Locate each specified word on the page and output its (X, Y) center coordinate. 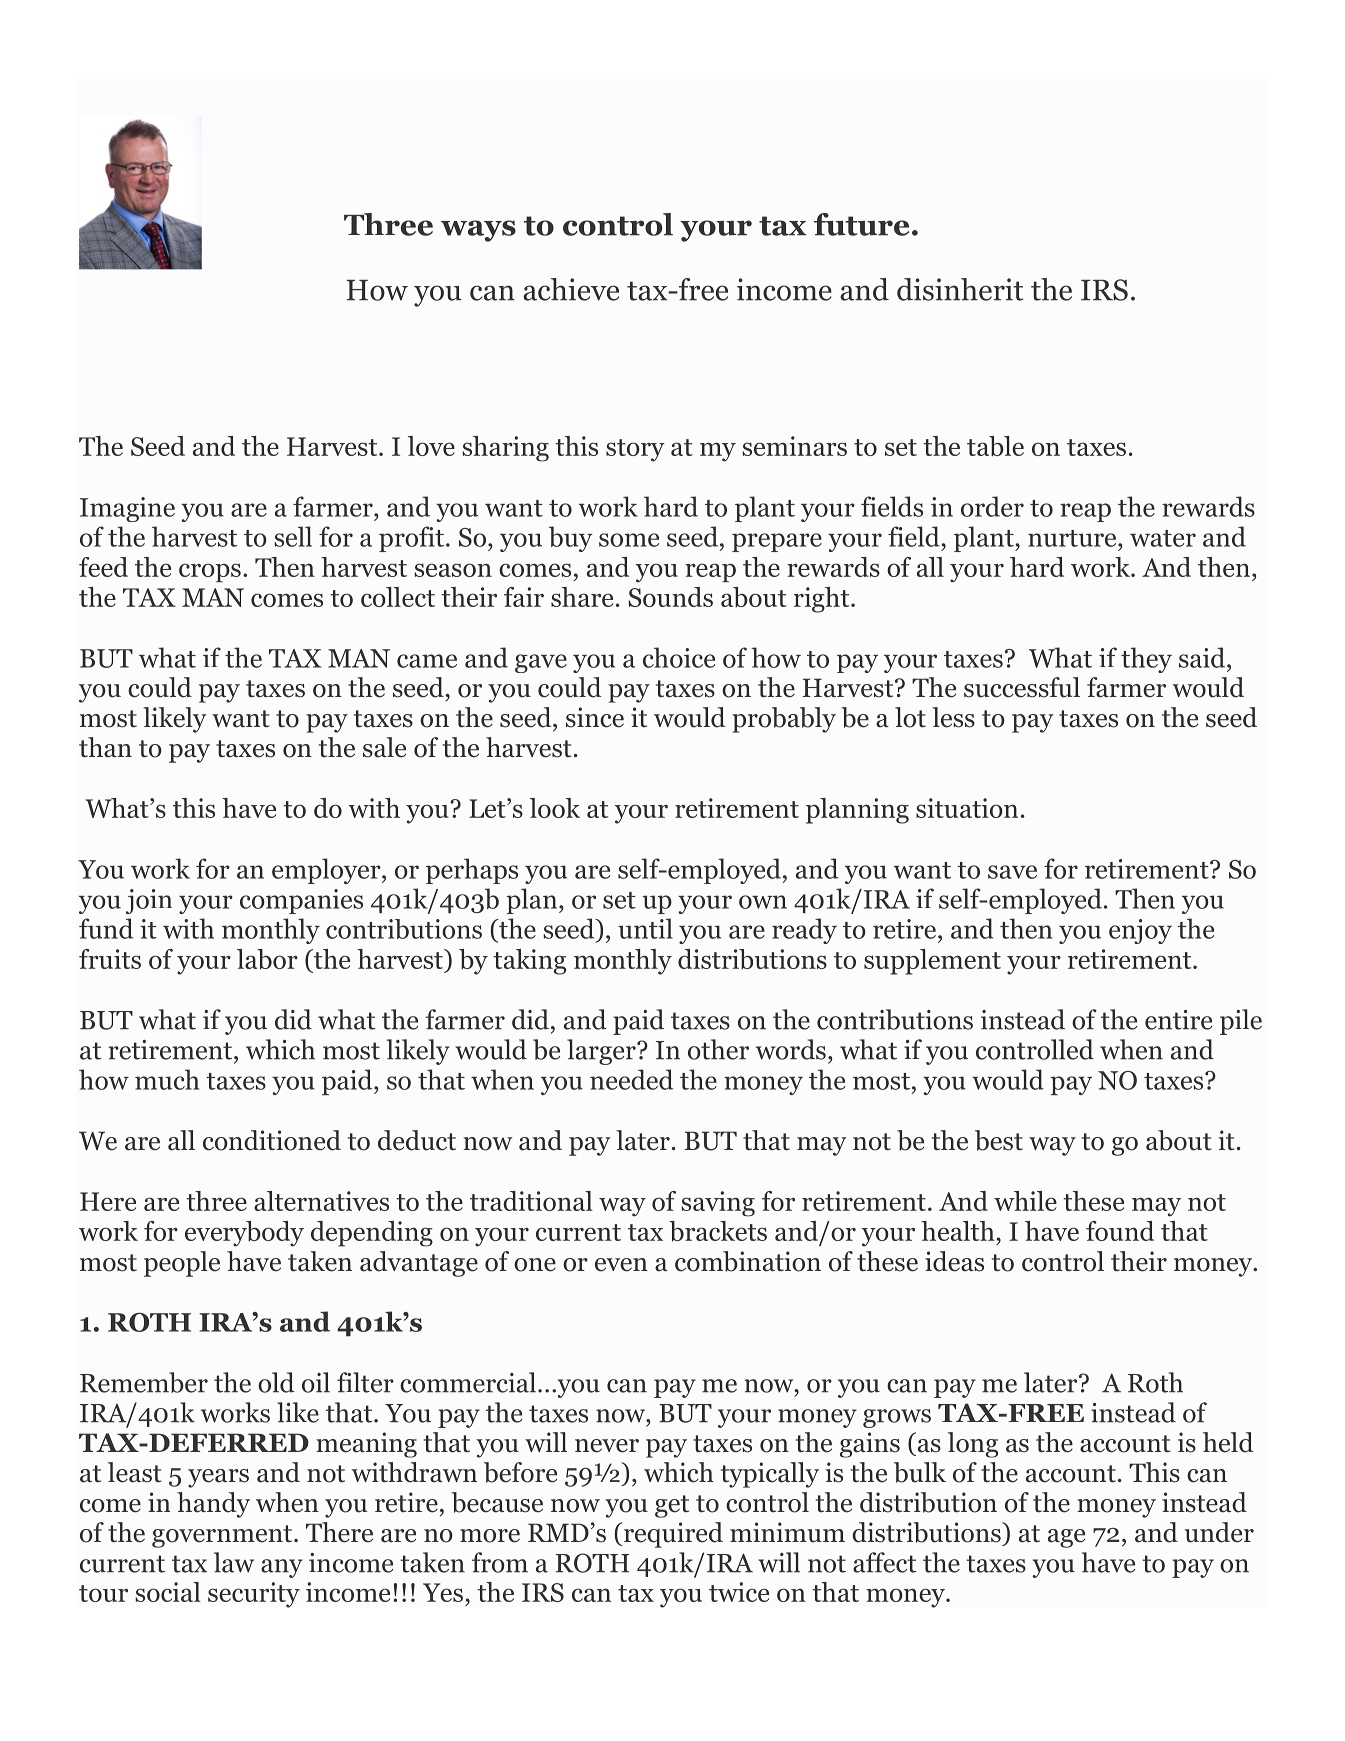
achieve (571, 289)
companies (301, 901)
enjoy (1140, 931)
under (1219, 1532)
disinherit (960, 289)
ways (478, 231)
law (234, 1562)
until (645, 928)
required (672, 1535)
